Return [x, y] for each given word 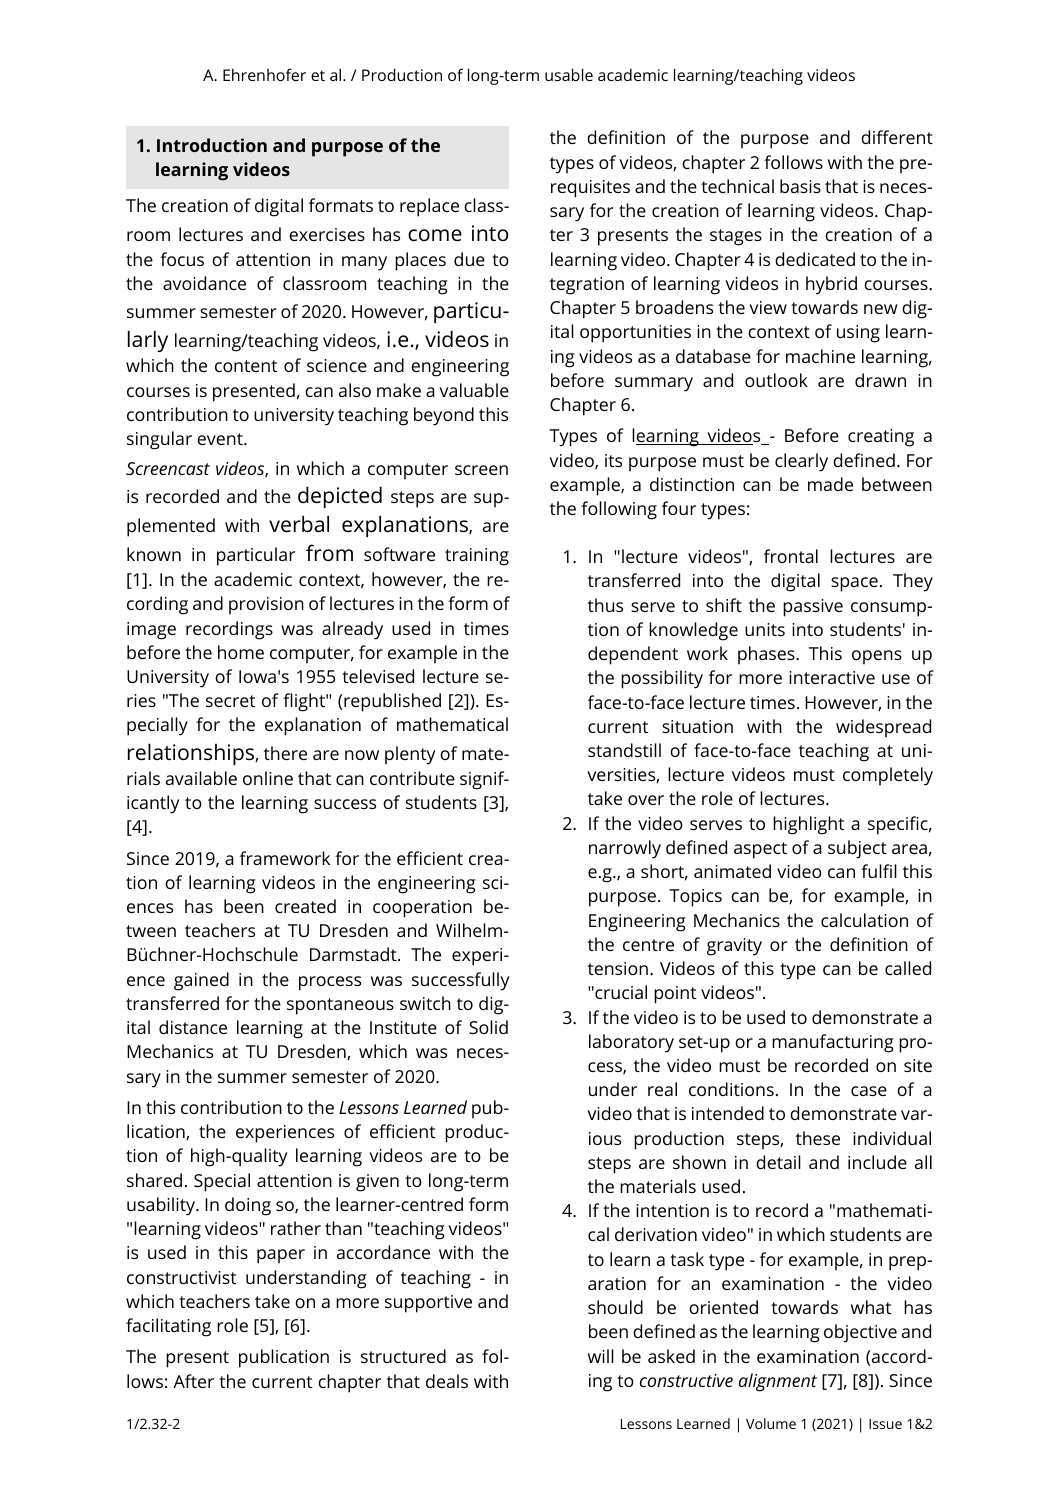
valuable [474, 390]
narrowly [625, 849]
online [268, 778]
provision [266, 606]
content [246, 366]
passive [813, 608]
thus [605, 605]
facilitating [168, 1327]
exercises [327, 234]
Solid [488, 1027]
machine [820, 356]
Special [222, 1182]
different [897, 137]
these [818, 1138]
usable [569, 75]
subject [857, 849]
